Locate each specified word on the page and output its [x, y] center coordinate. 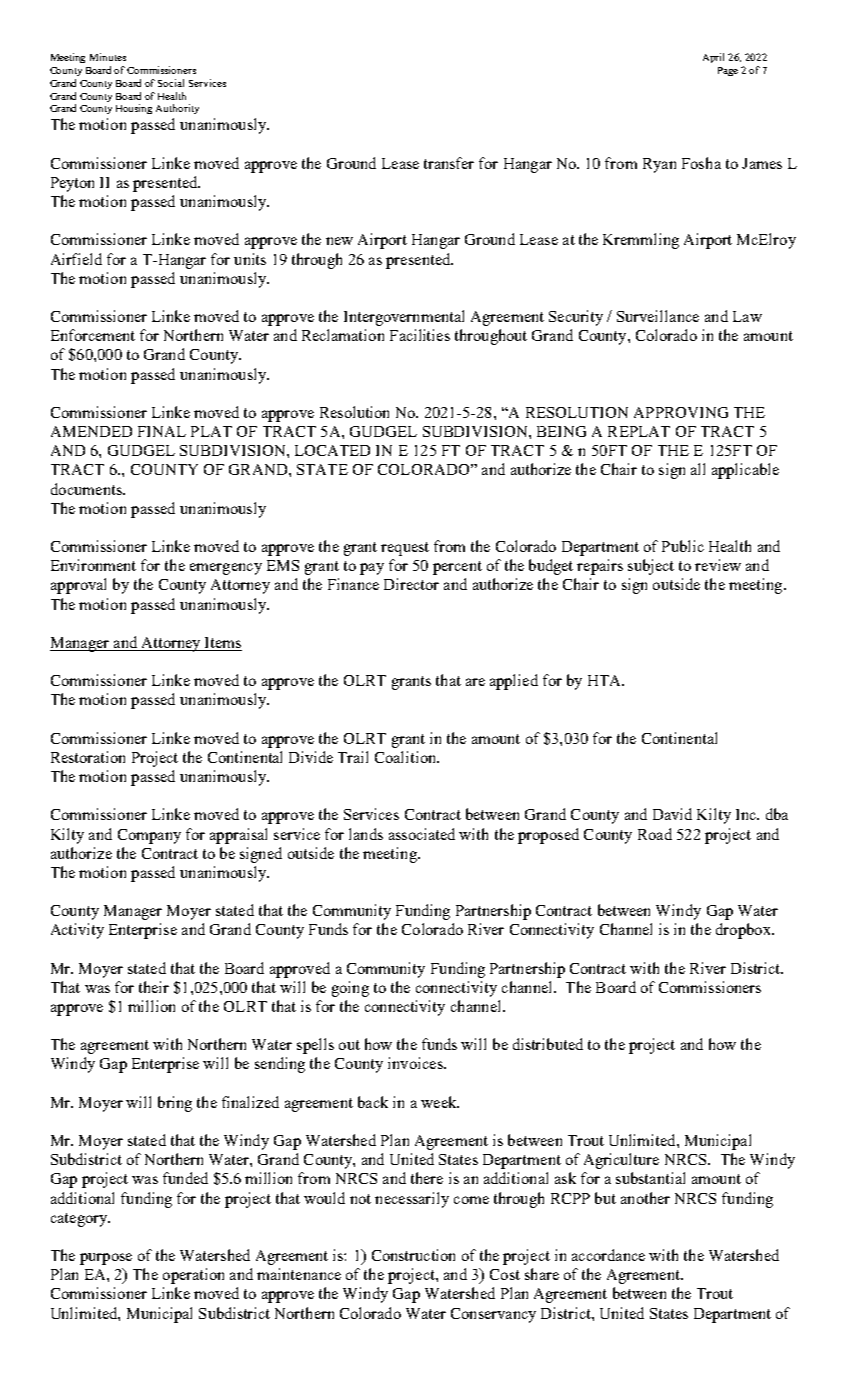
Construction [413, 1255]
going [350, 989]
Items [222, 644]
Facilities [420, 335]
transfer [449, 163]
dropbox [744, 931]
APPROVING [681, 412]
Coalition [407, 757]
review [718, 565]
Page [728, 71]
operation [193, 1276]
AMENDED [91, 431]
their [154, 987]
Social [171, 83]
